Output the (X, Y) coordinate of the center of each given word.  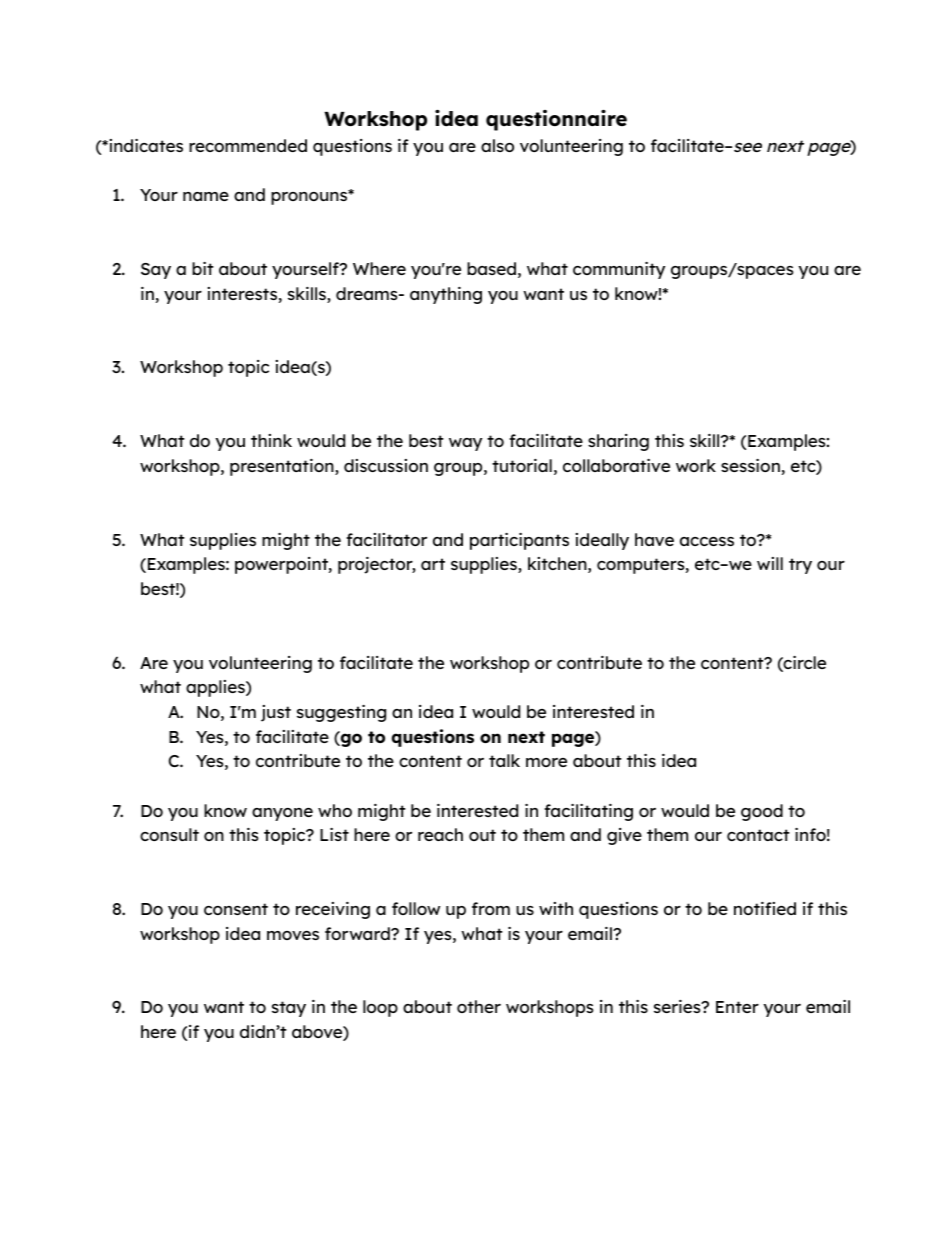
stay (289, 1009)
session (750, 465)
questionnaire (556, 120)
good (762, 812)
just (276, 713)
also (497, 145)
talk (504, 760)
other (479, 1006)
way (465, 444)
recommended (248, 145)
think (271, 440)
